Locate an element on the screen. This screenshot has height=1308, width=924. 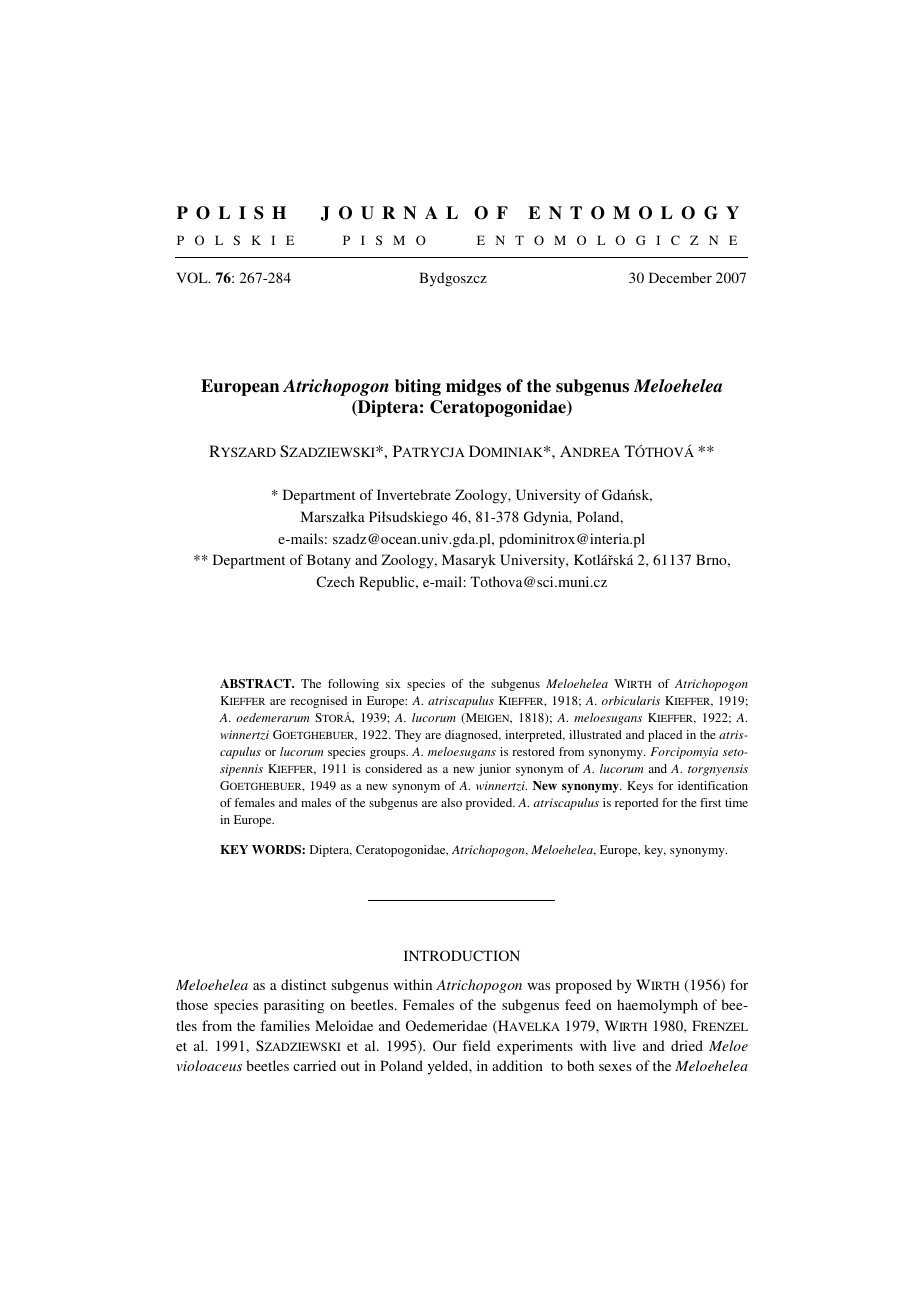
midges is located at coordinates (473, 387).
